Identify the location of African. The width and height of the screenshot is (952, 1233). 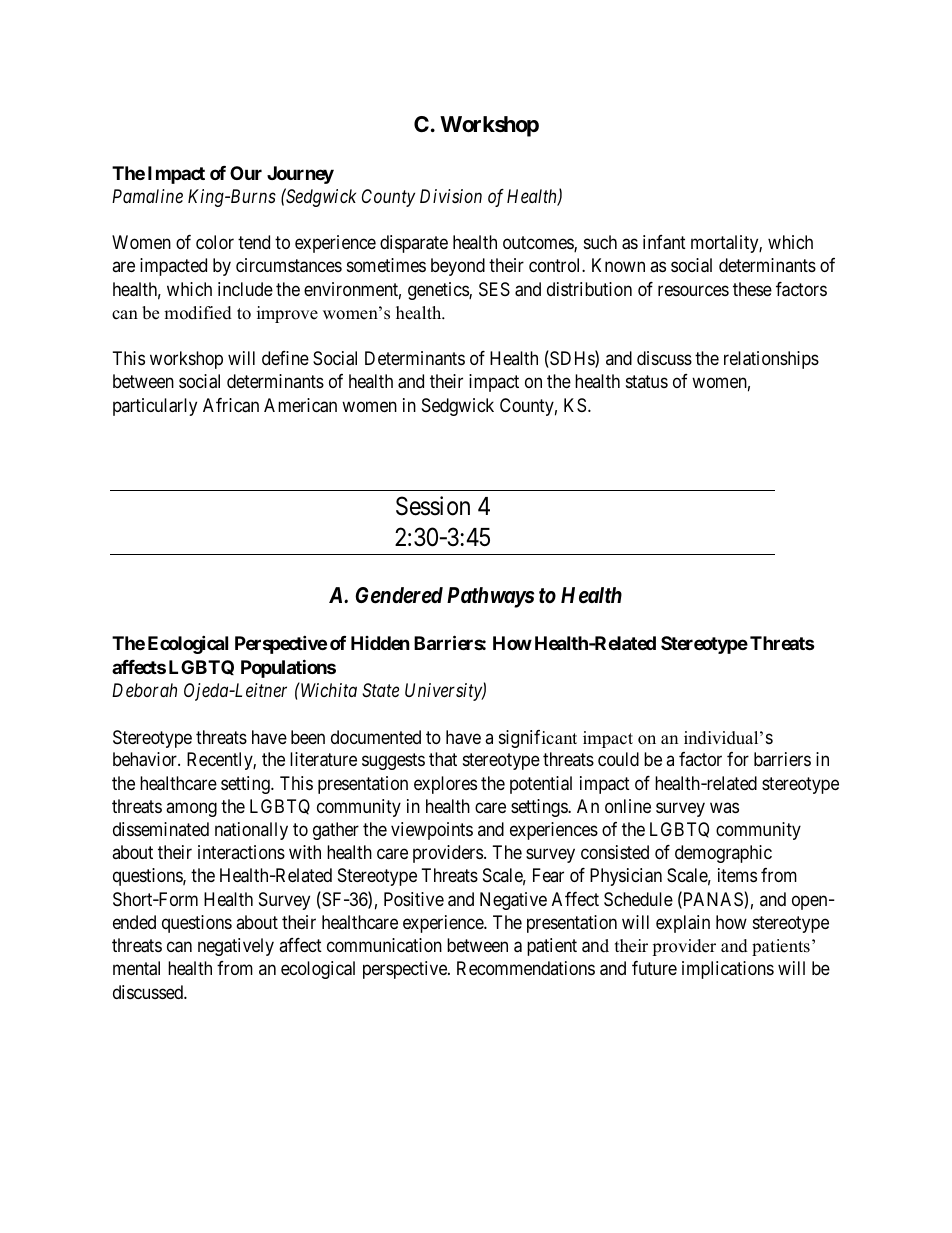
(231, 405).
